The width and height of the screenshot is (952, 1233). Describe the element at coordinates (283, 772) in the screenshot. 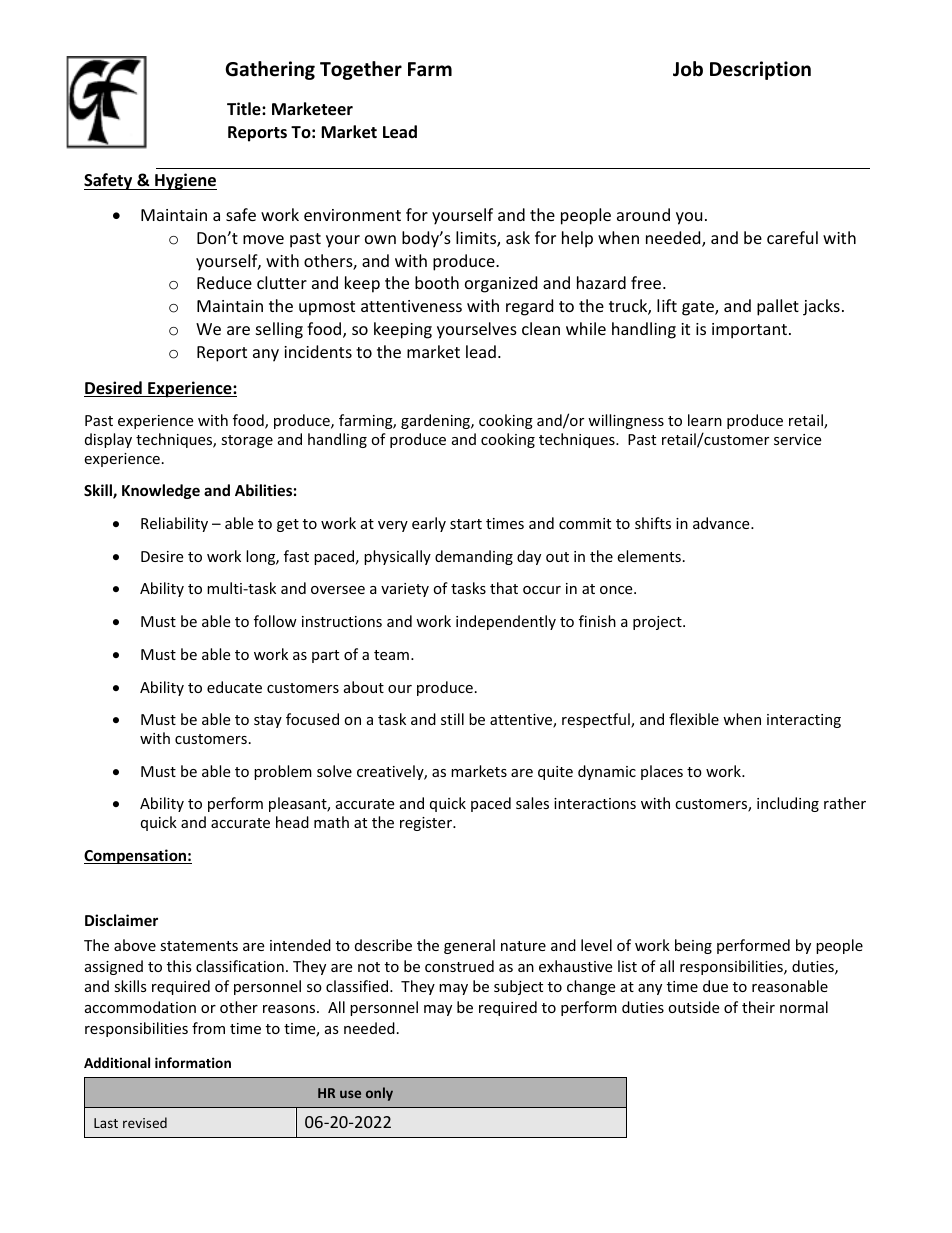

I see `problem` at that location.
